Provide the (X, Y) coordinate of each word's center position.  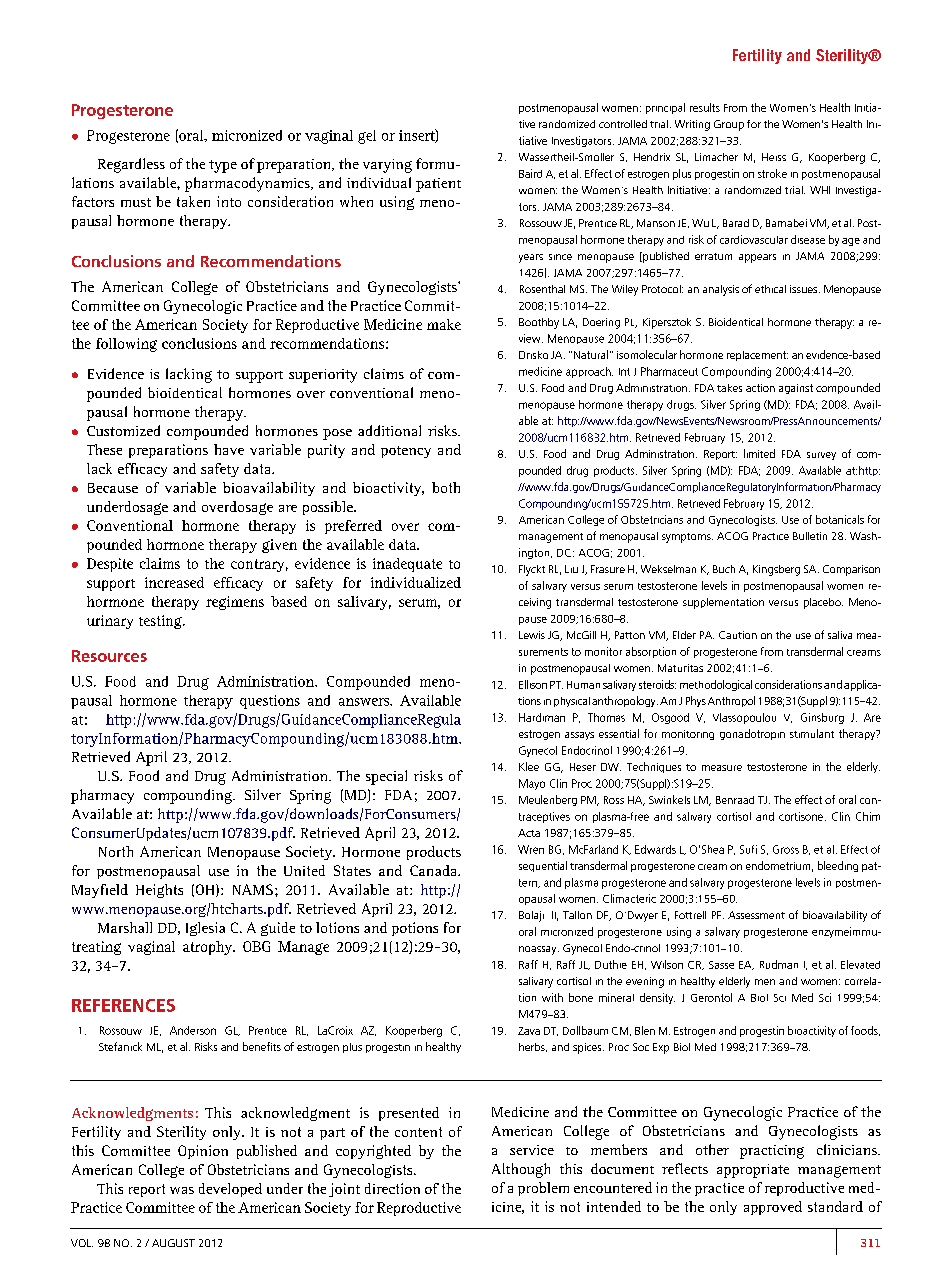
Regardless (131, 165)
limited (759, 453)
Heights (159, 891)
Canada (435, 870)
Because (113, 488)
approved (773, 1208)
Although (521, 1170)
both (446, 487)
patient (438, 185)
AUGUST (173, 1243)
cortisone (801, 816)
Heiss (774, 157)
